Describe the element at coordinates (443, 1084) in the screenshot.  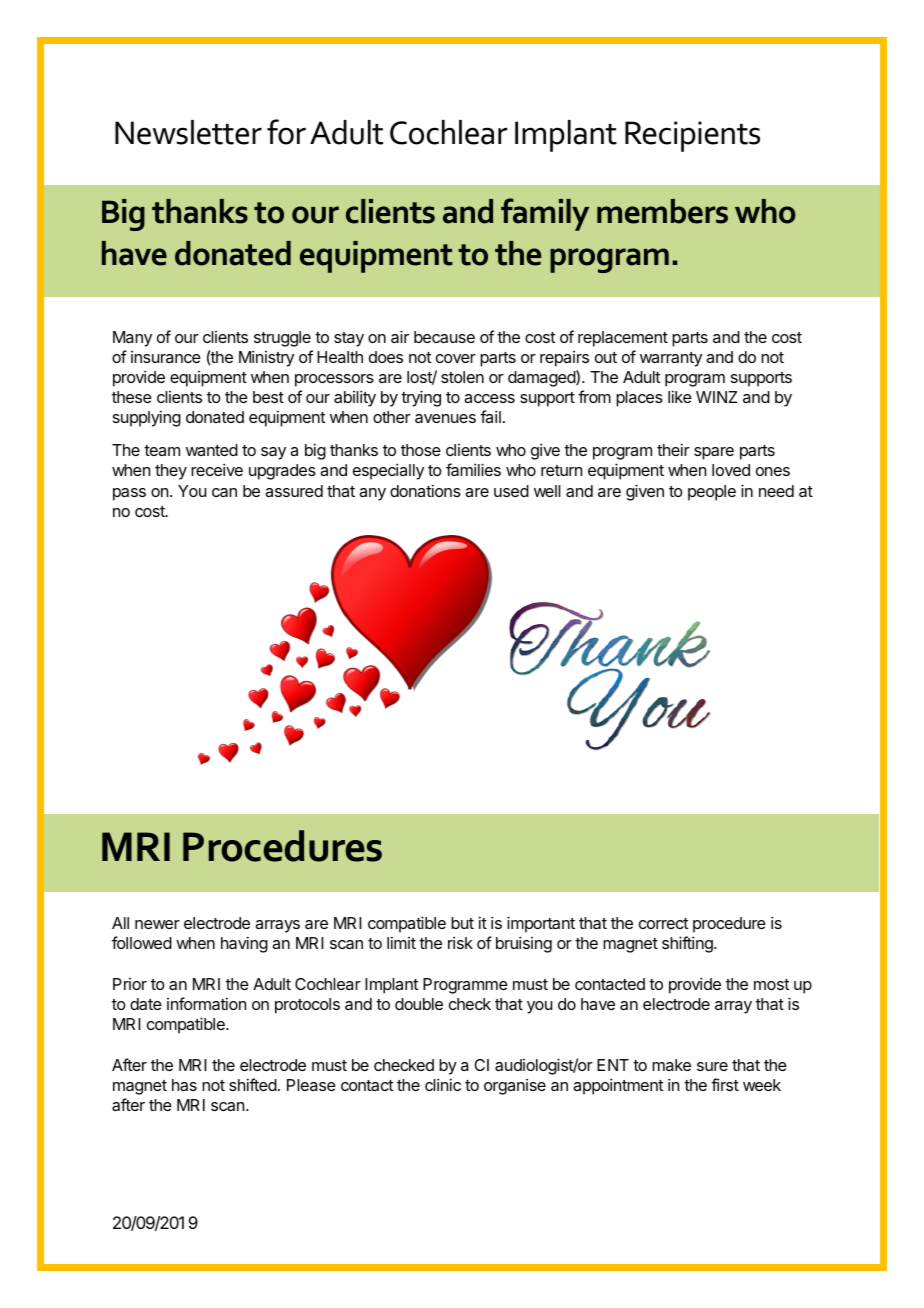
I see `clinic` at that location.
